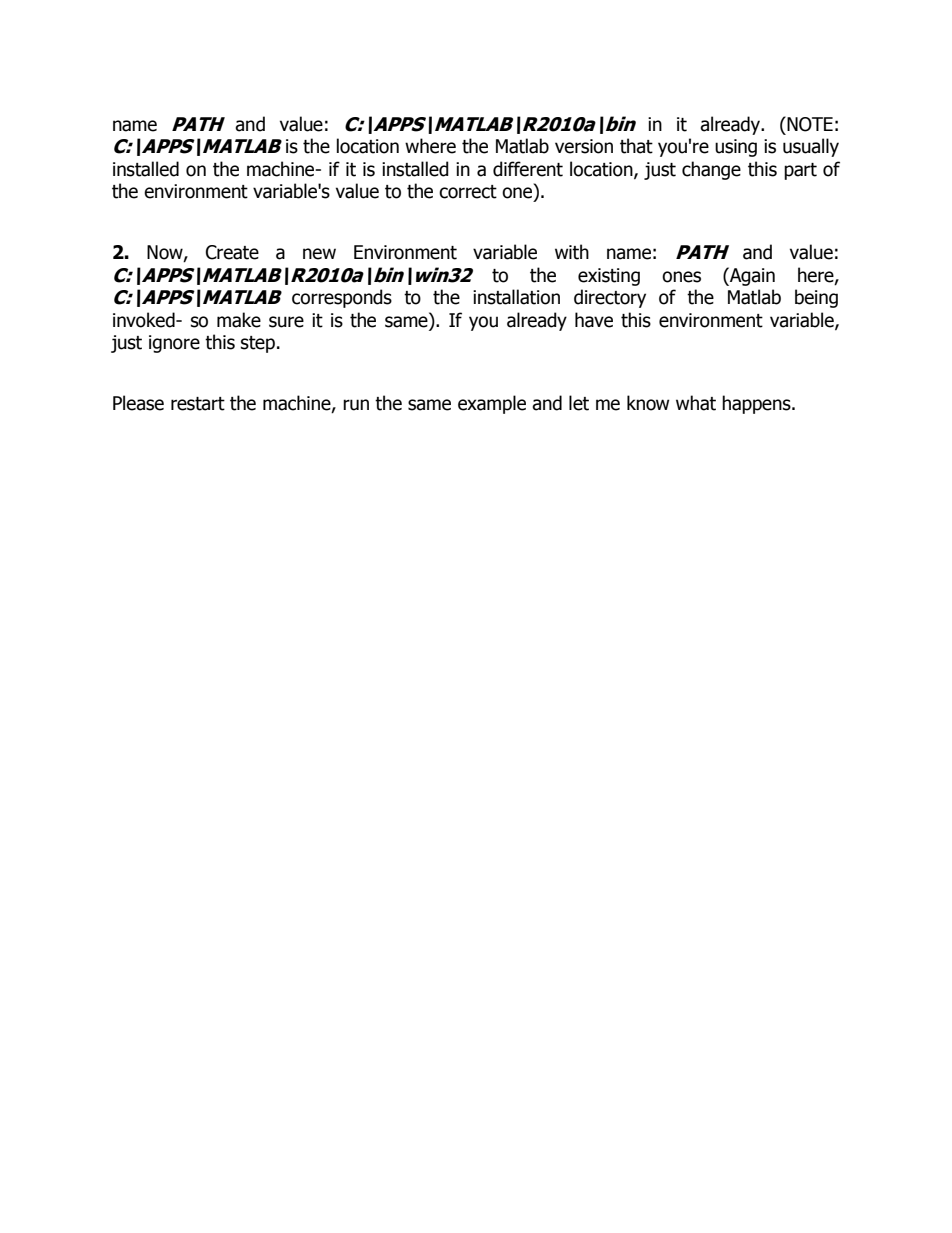 The image size is (952, 1233). Describe the element at coordinates (468, 192) in the screenshot. I see `correct` at that location.
